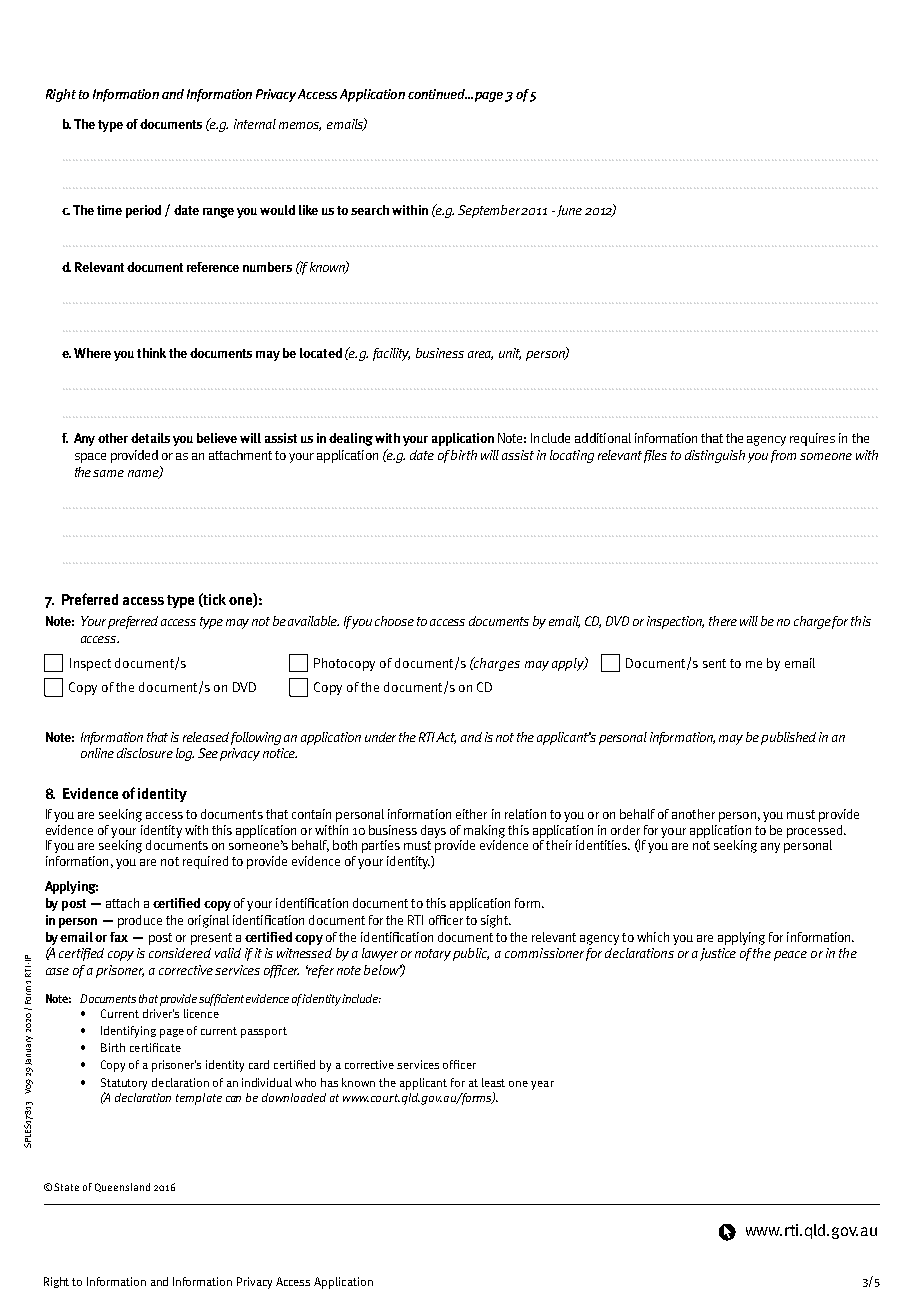 This screenshot has width=924, height=1308. I want to click on choose, so click(394, 621).
